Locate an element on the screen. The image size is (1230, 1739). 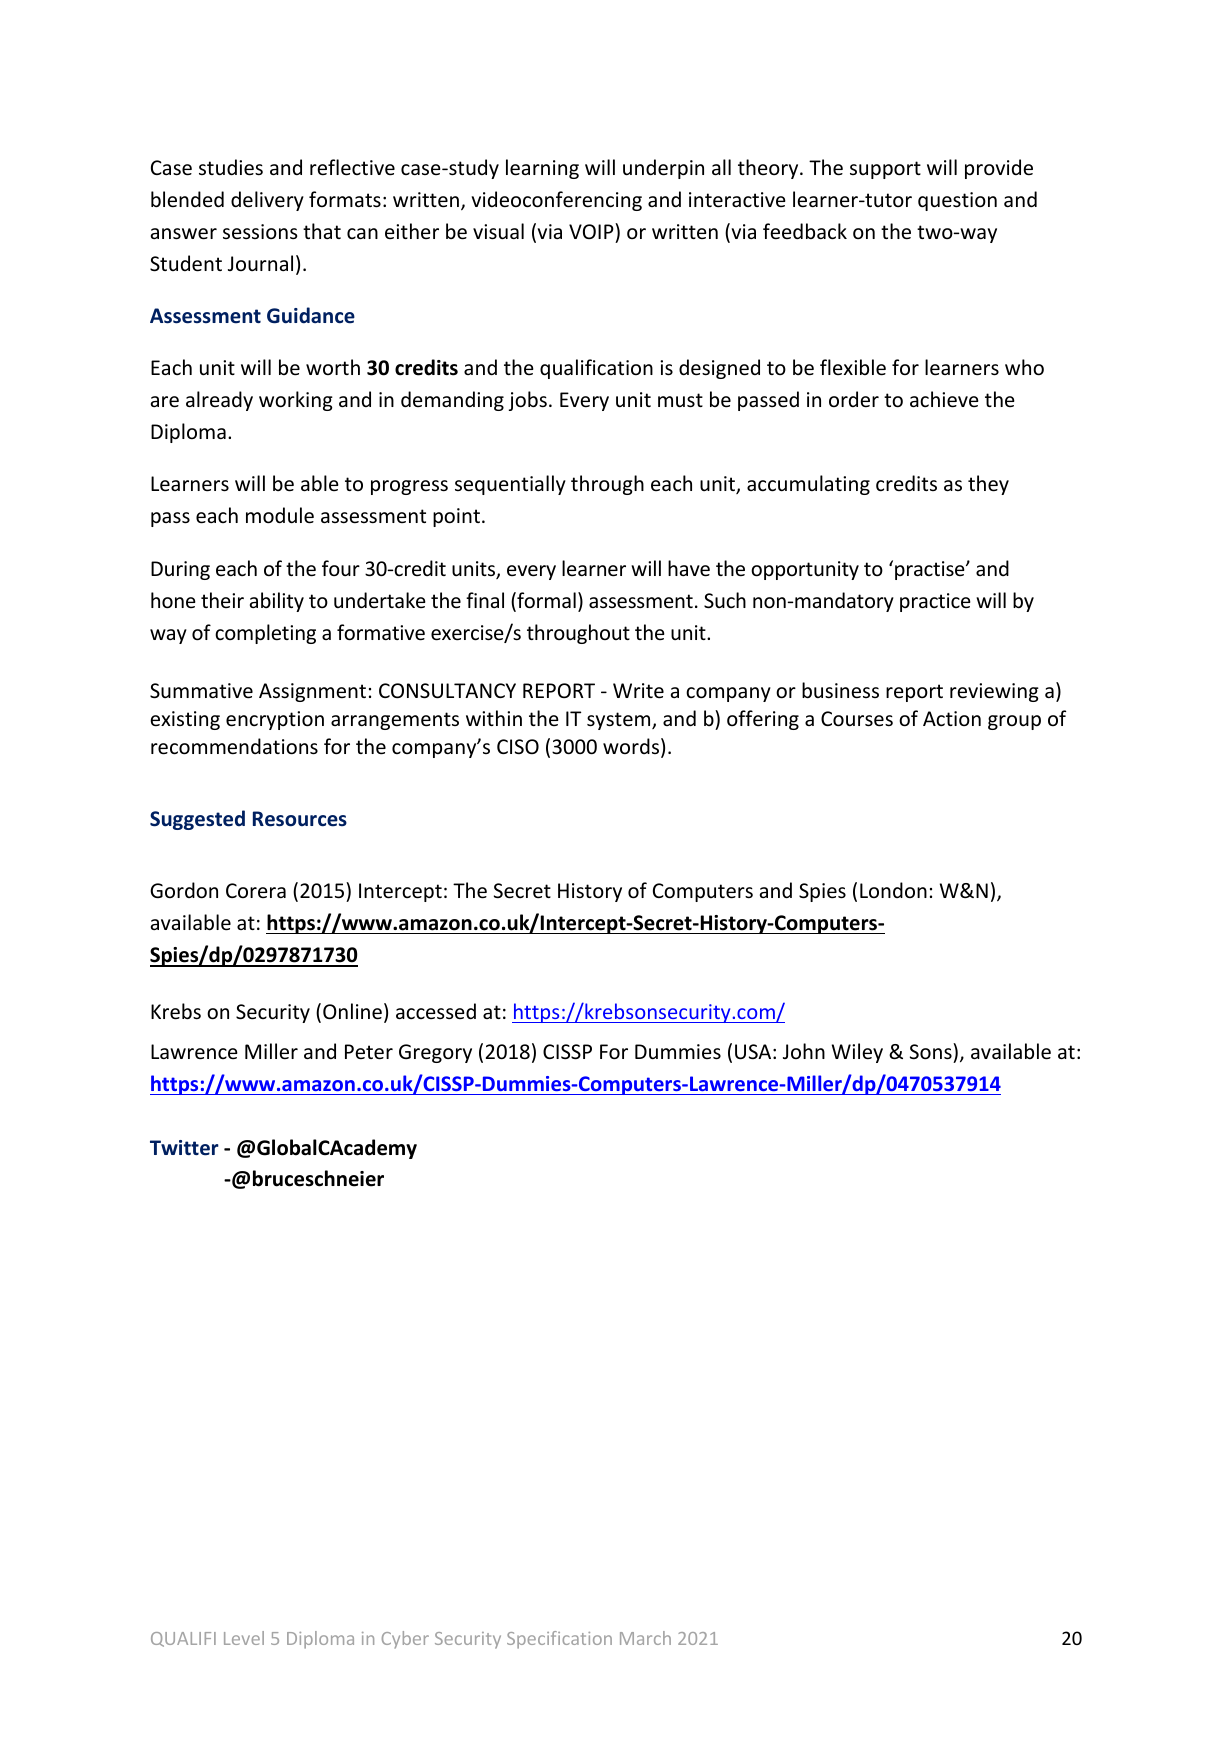
delivery is located at coordinates (267, 201).
